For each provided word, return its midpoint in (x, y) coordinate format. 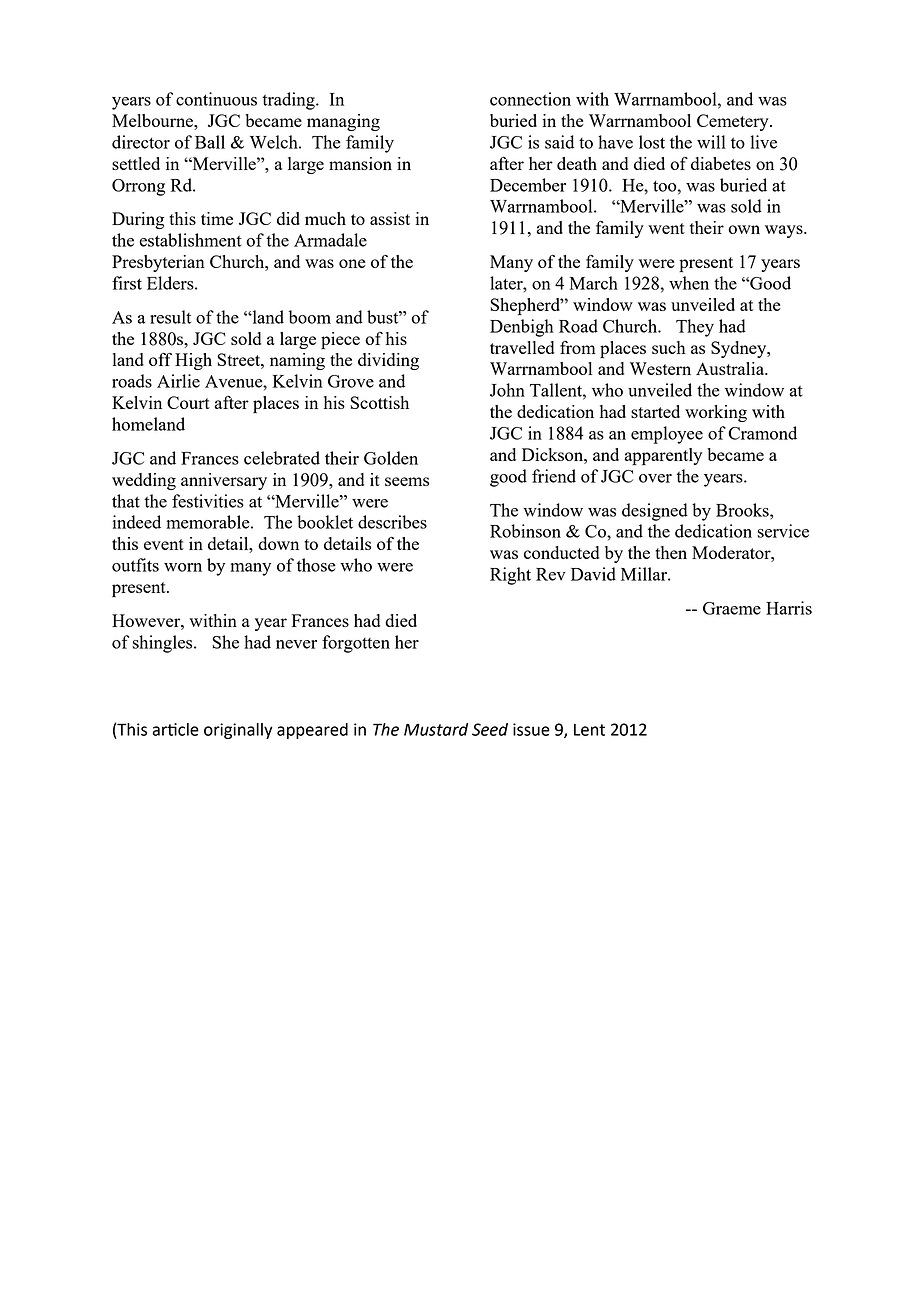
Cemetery (734, 122)
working (716, 413)
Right (510, 576)
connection (530, 99)
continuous (216, 99)
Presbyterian (158, 263)
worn (183, 567)
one (352, 263)
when (689, 283)
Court (188, 402)
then (671, 552)
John (507, 390)
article (175, 729)
